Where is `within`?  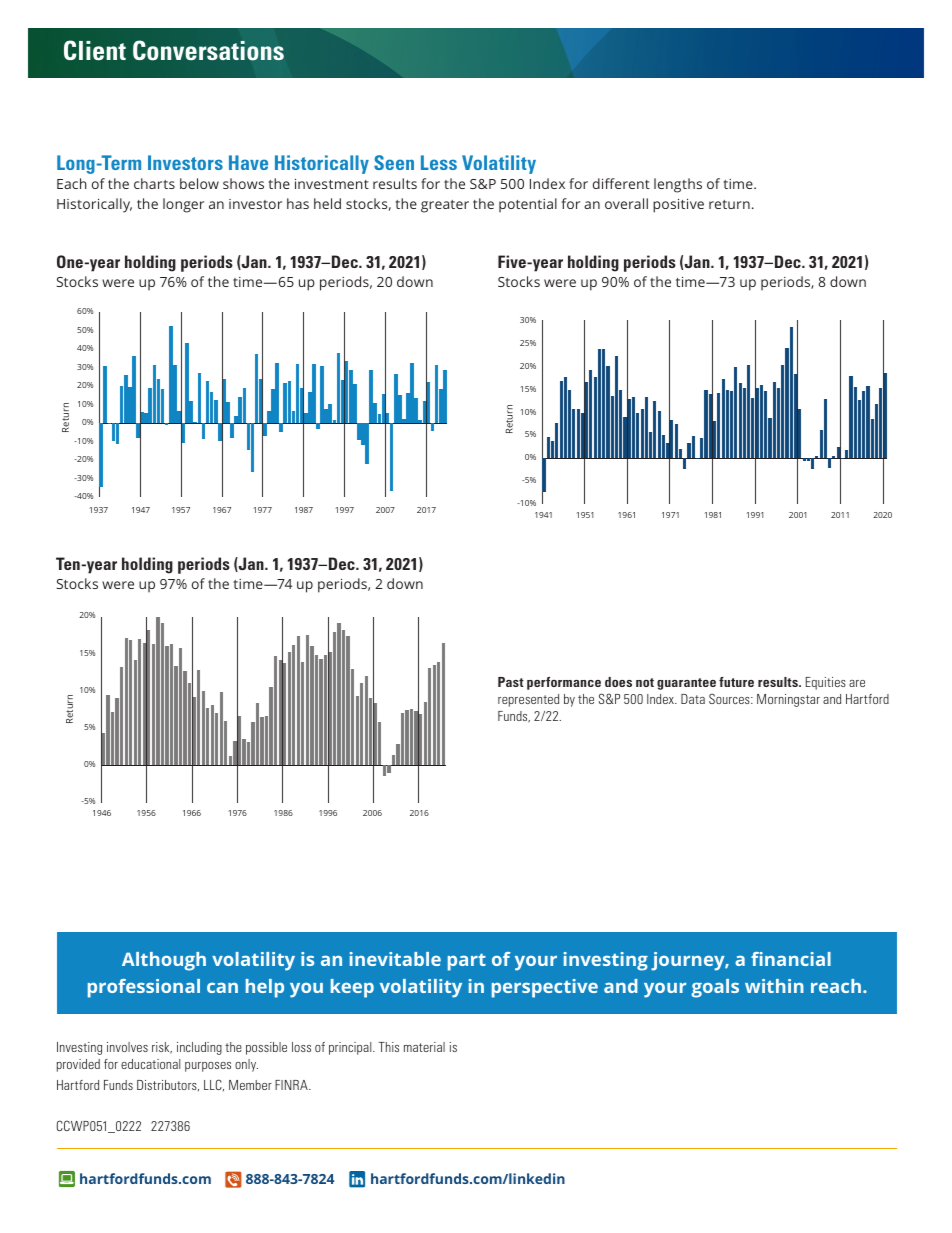 within is located at coordinates (774, 986).
